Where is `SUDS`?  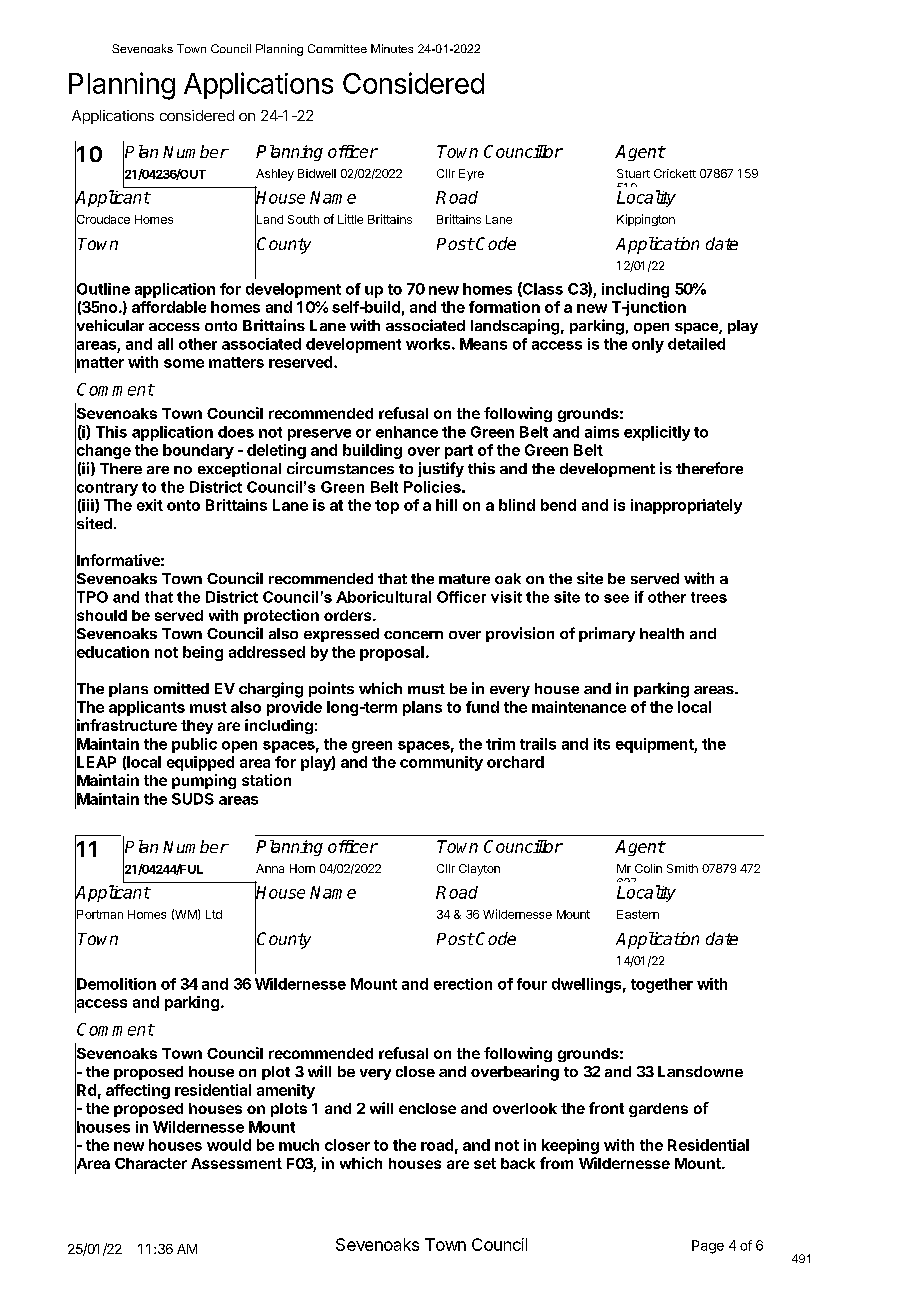
SUDS is located at coordinates (193, 799).
